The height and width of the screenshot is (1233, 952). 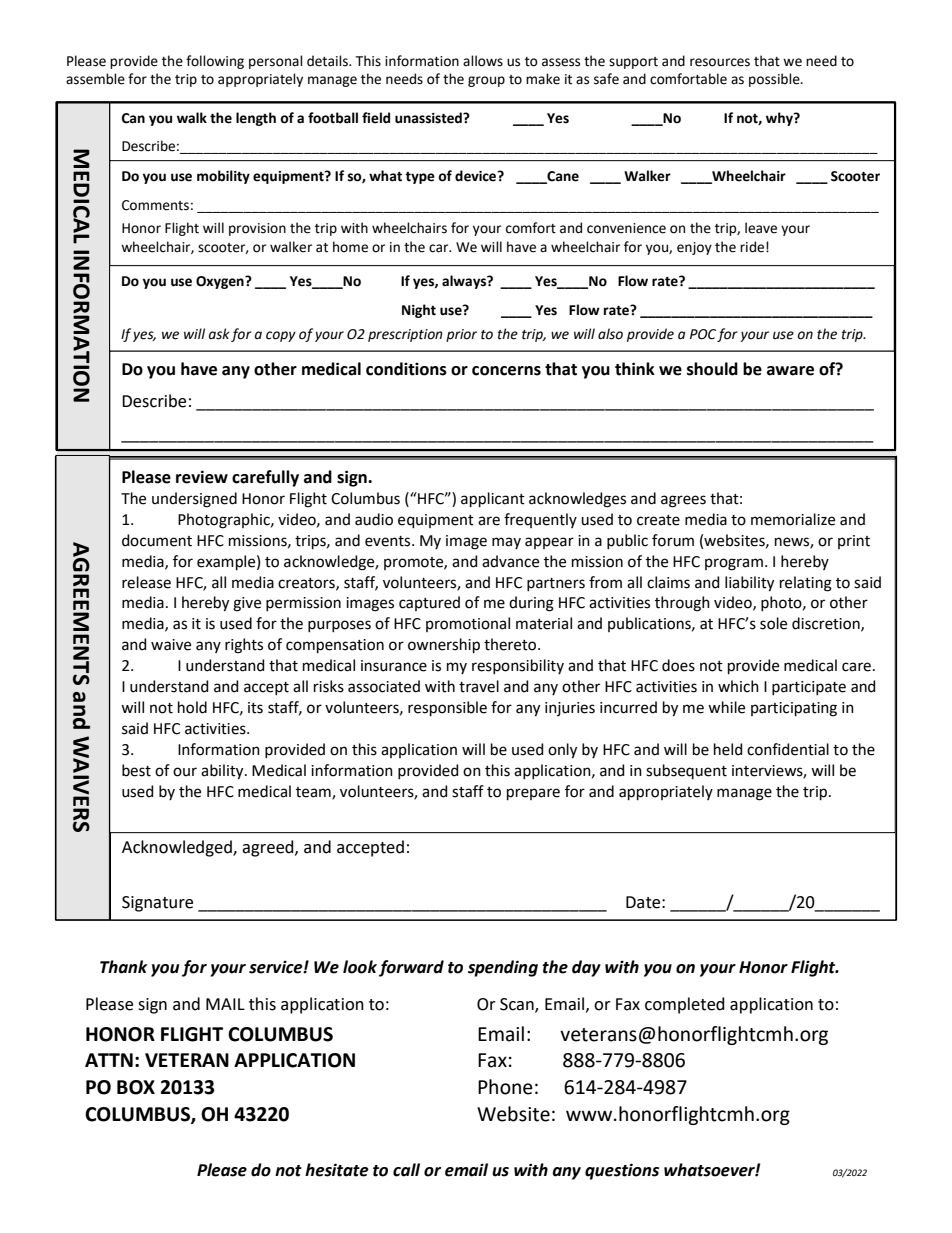 I want to click on group, so click(x=486, y=81).
